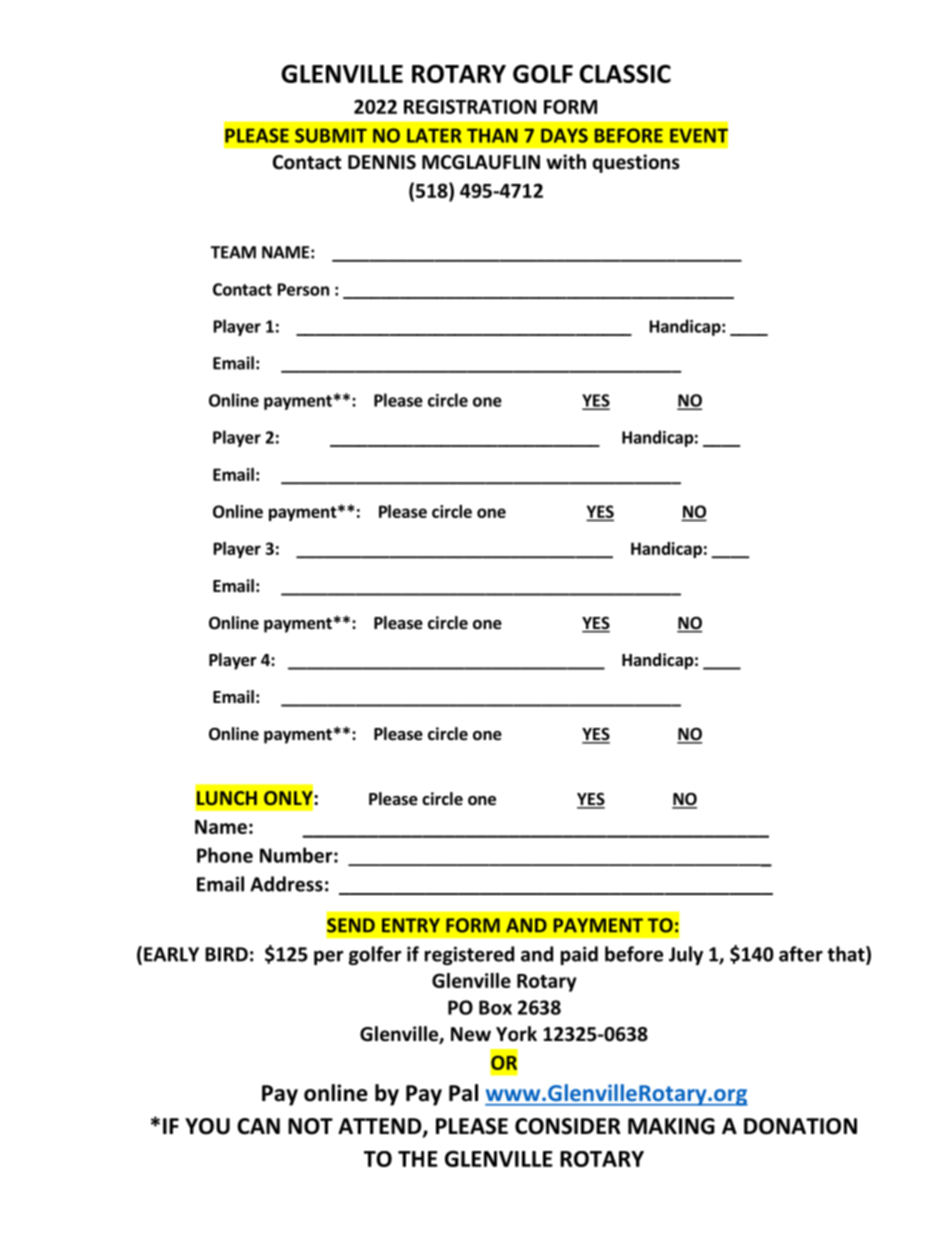 The image size is (952, 1233). Describe the element at coordinates (303, 289) in the screenshot. I see `Person` at that location.
